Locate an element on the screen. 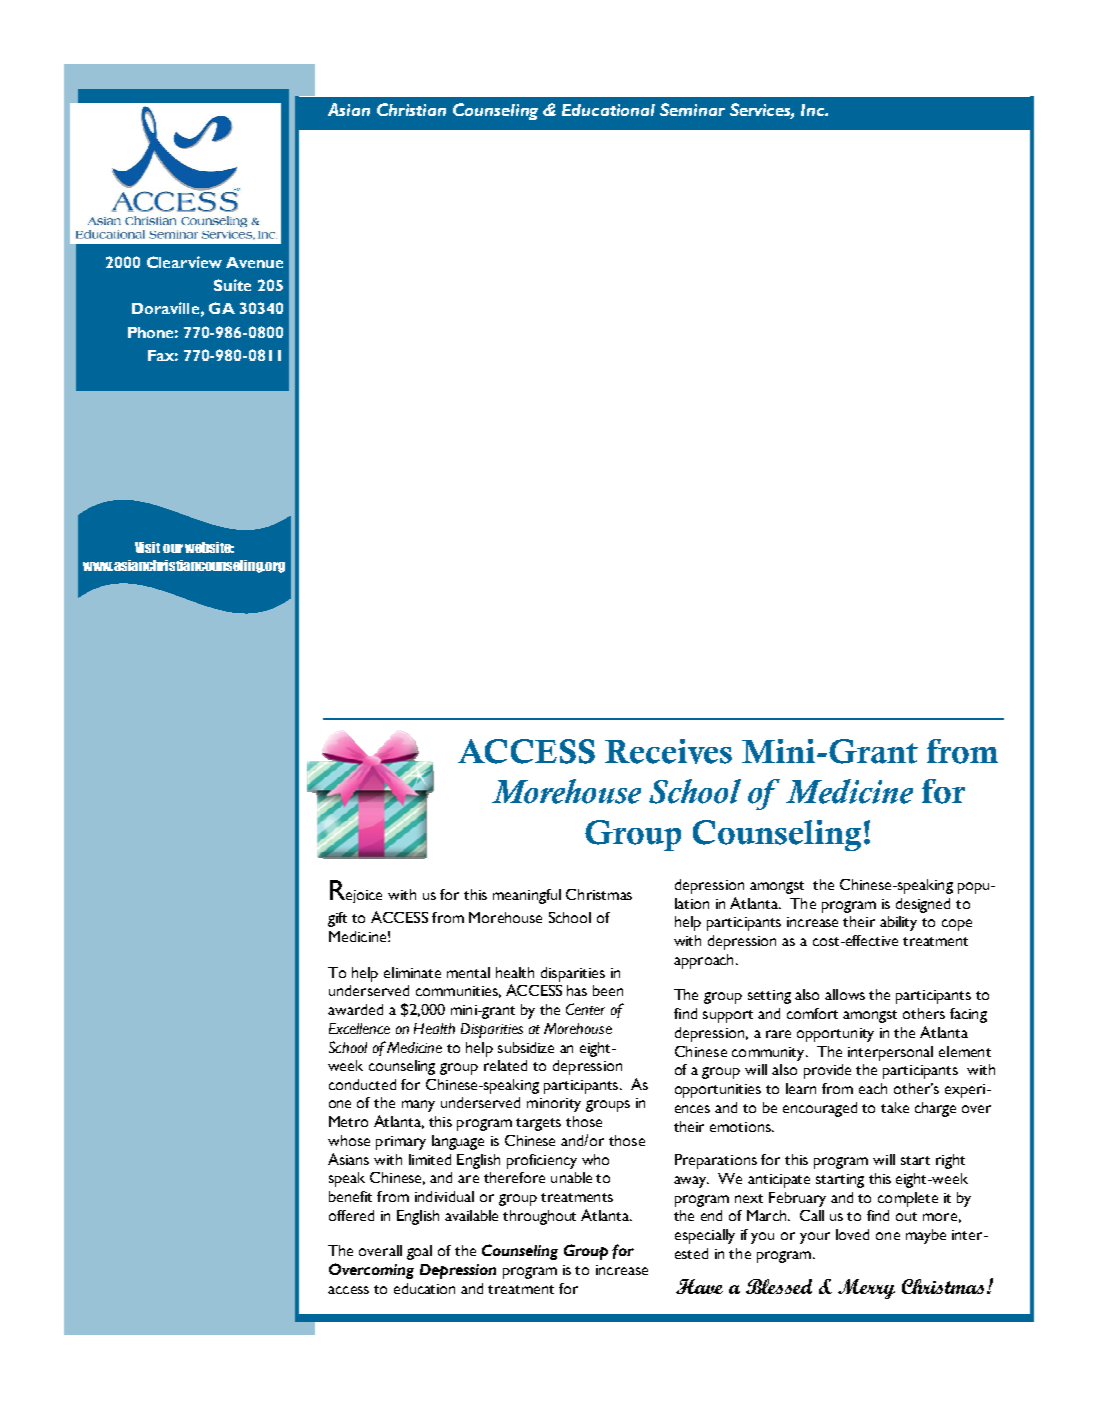  offered is located at coordinates (351, 1215).
